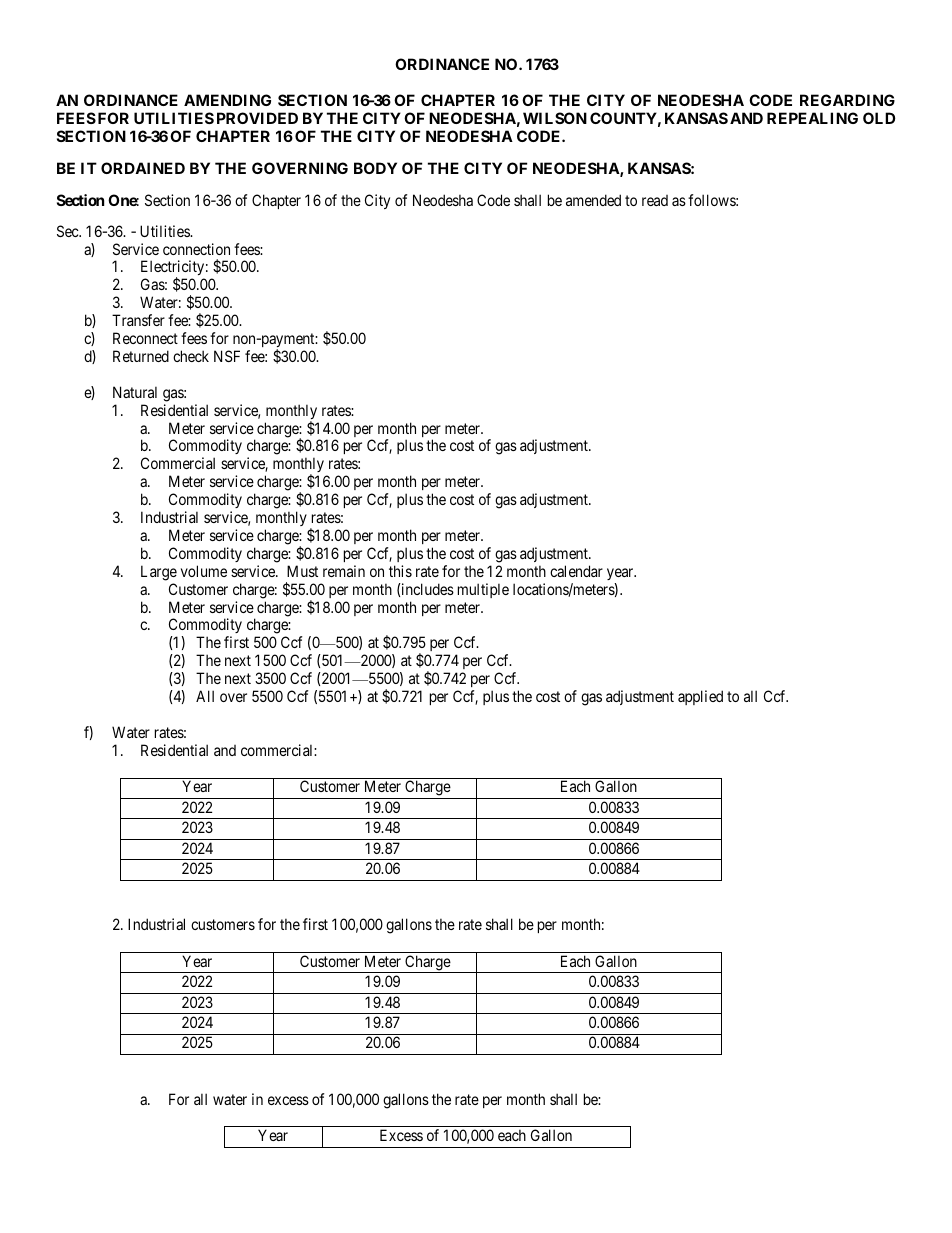 This screenshot has height=1233, width=952. What do you see at coordinates (812, 118) in the screenshot?
I see `REPEALING` at bounding box center [812, 118].
